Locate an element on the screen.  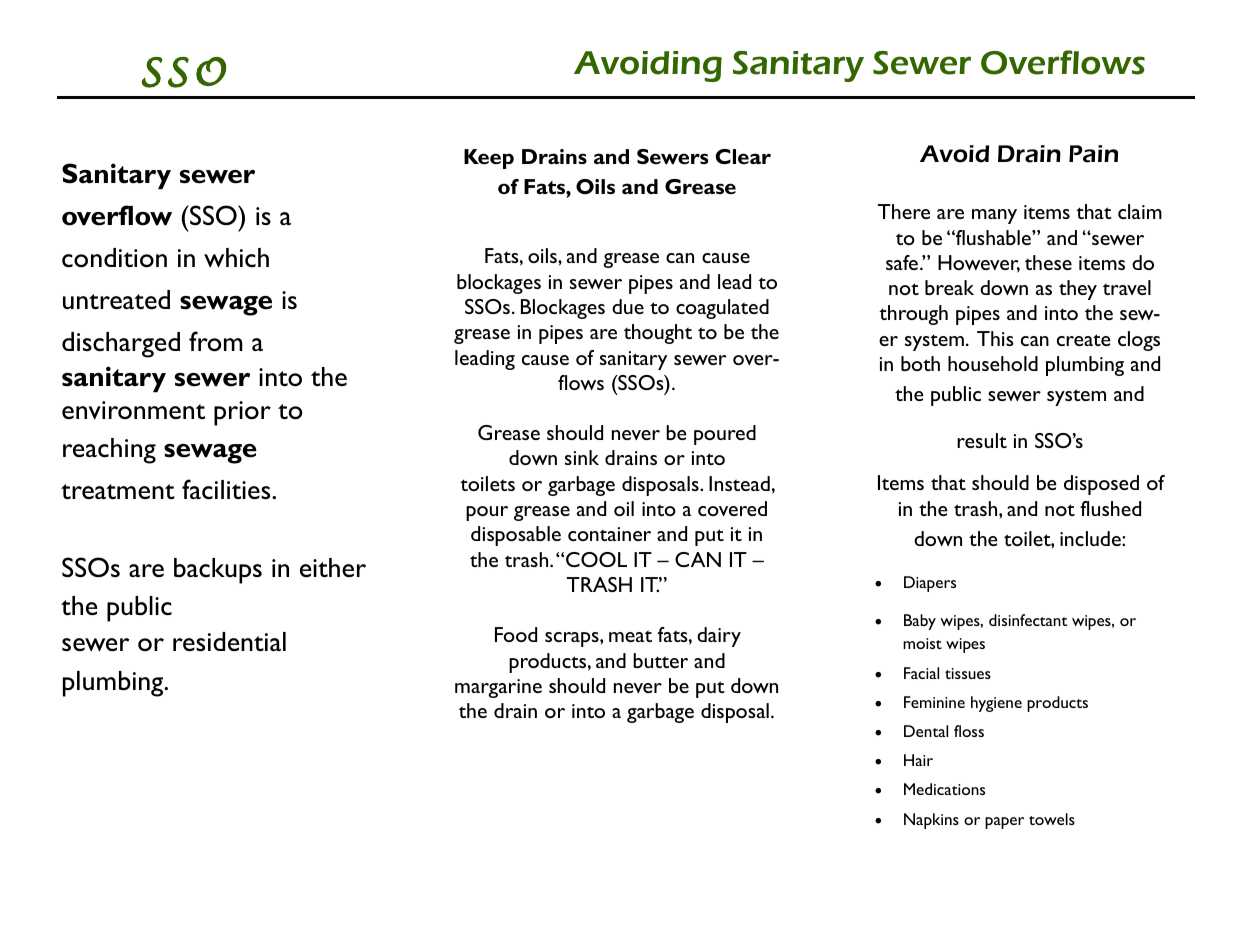
thought is located at coordinates (658, 334).
